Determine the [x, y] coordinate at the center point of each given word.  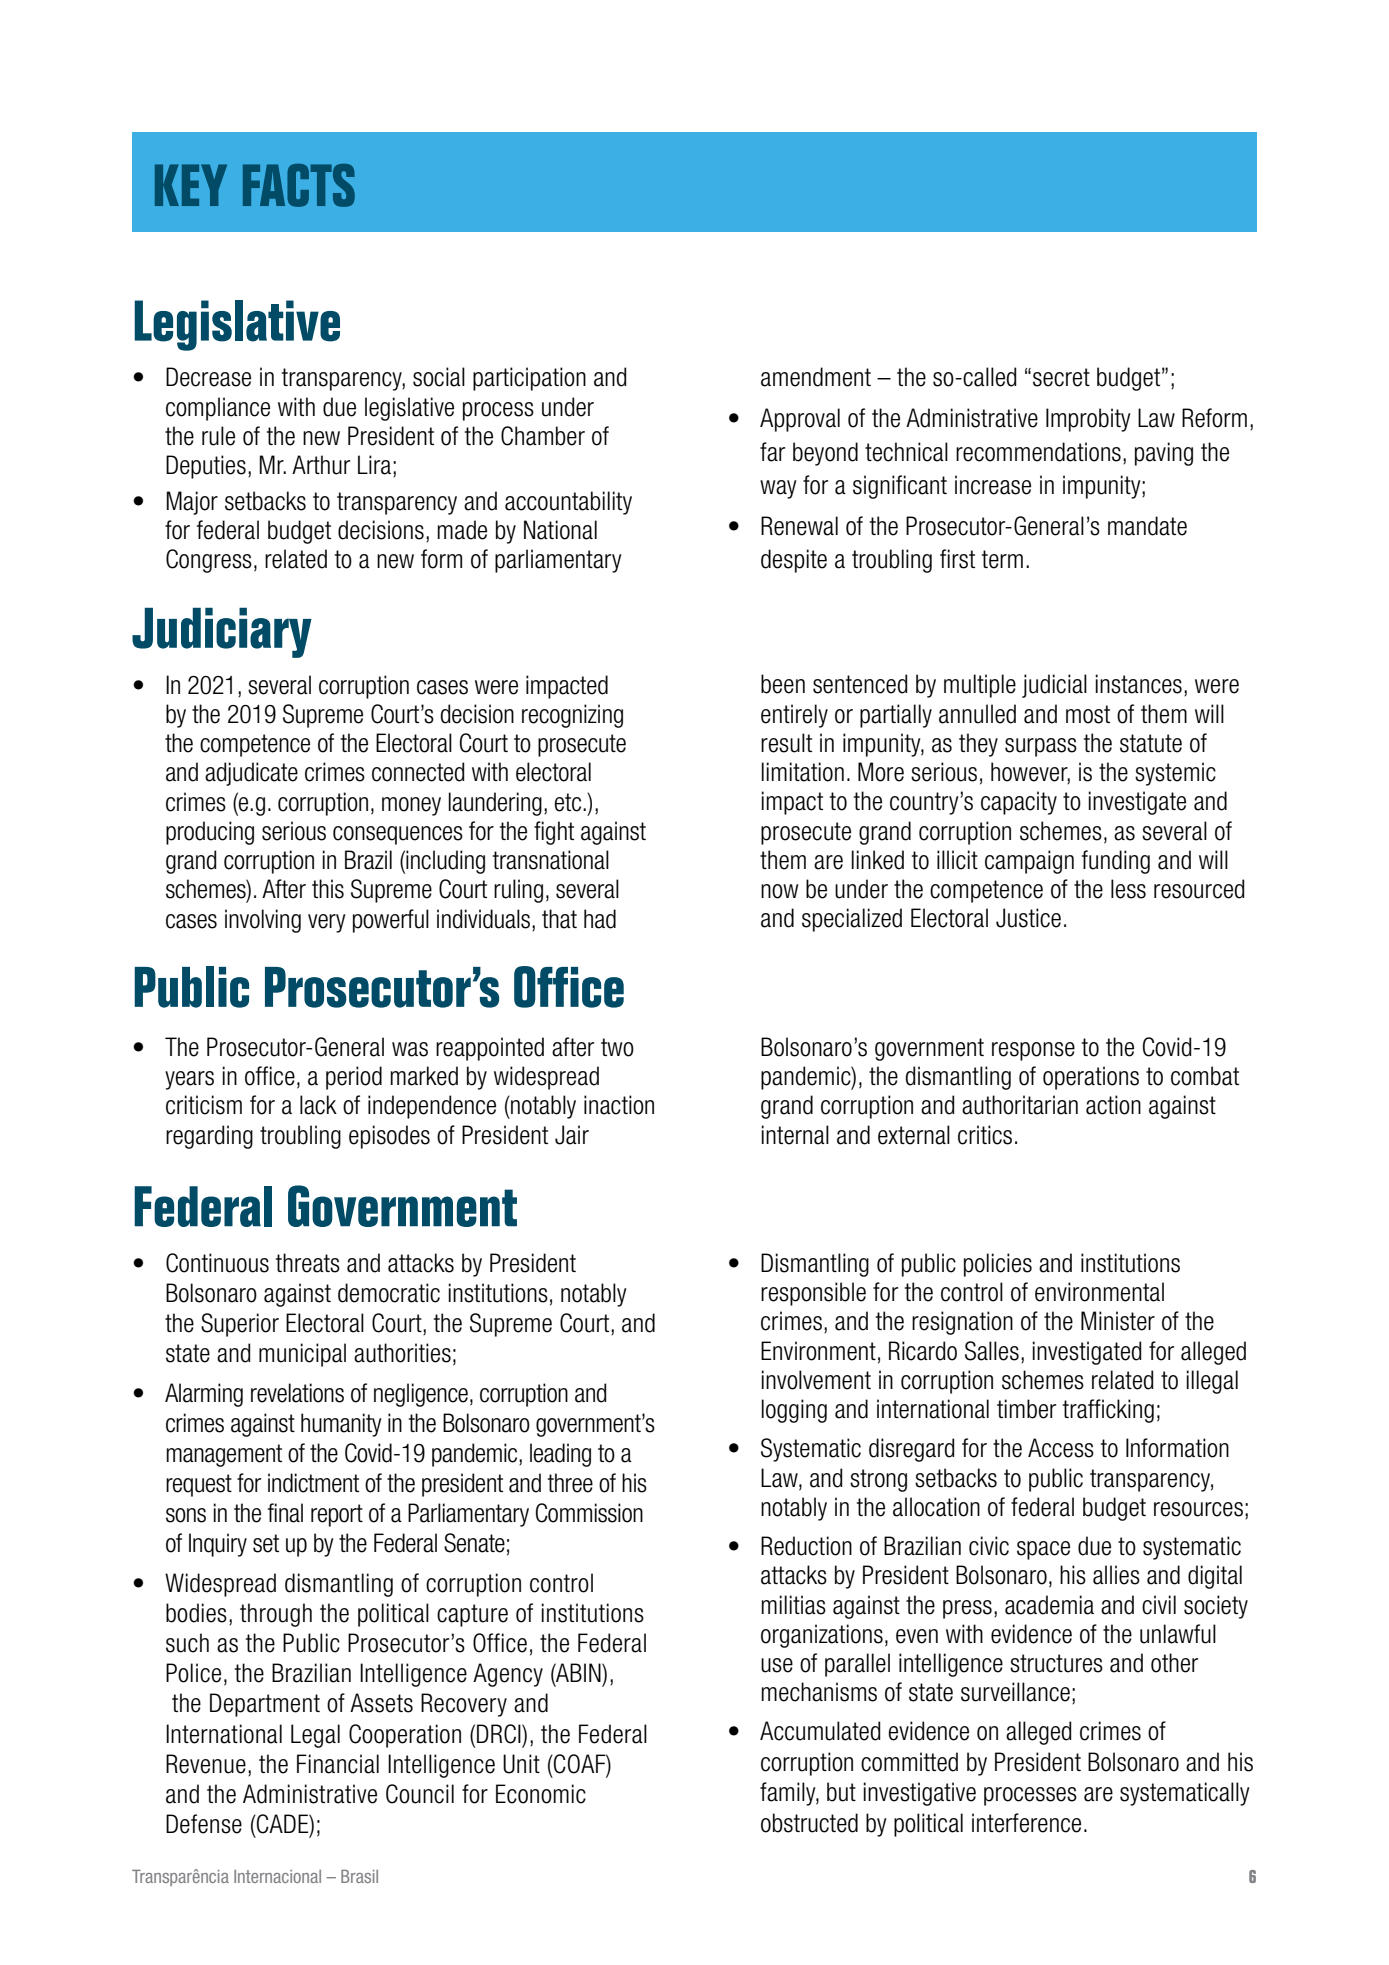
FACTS [299, 185]
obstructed [809, 1823]
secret [1061, 377]
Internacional [277, 1876]
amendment [816, 377]
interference [1026, 1823]
